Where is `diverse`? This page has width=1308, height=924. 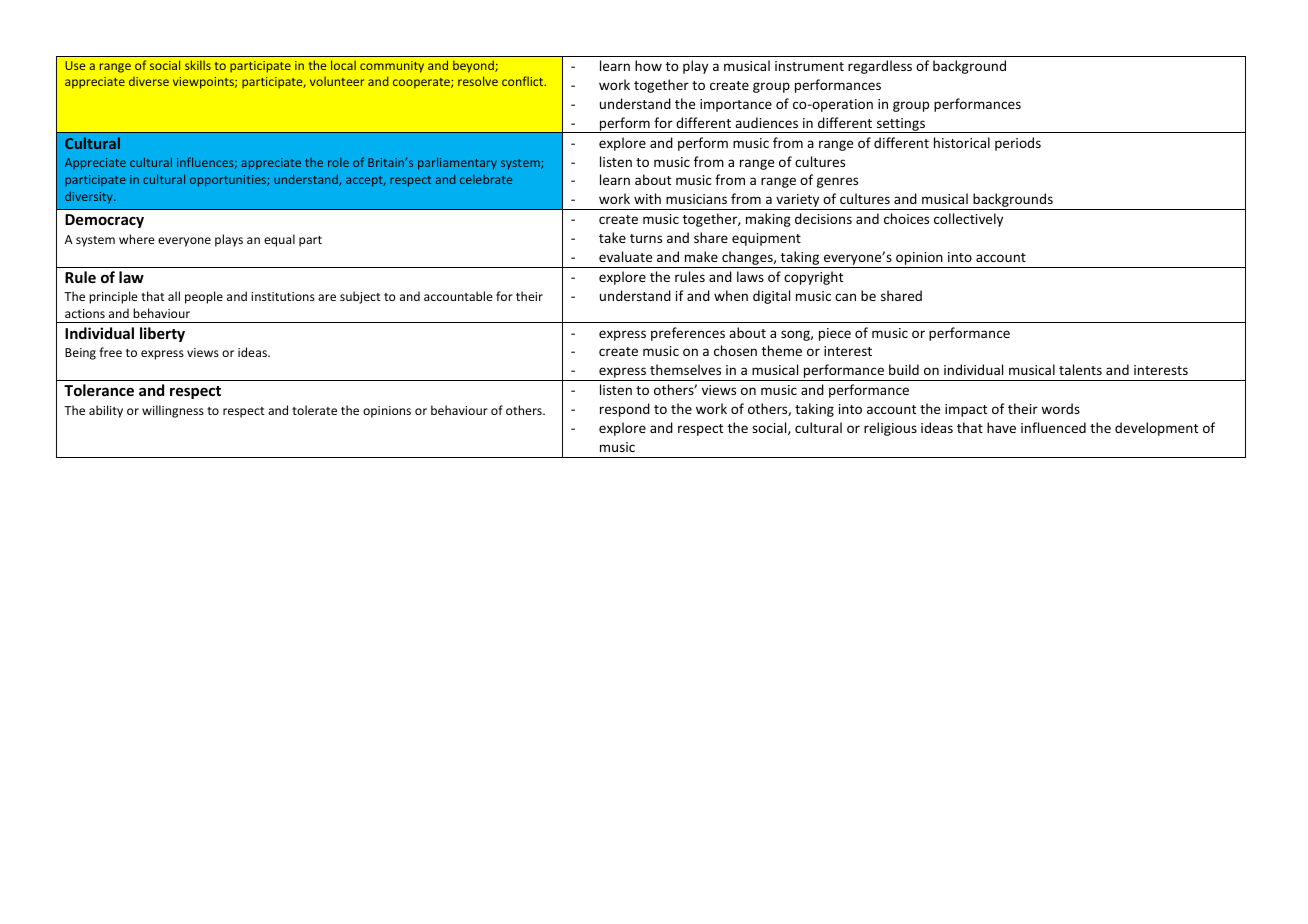
diverse is located at coordinates (149, 81).
